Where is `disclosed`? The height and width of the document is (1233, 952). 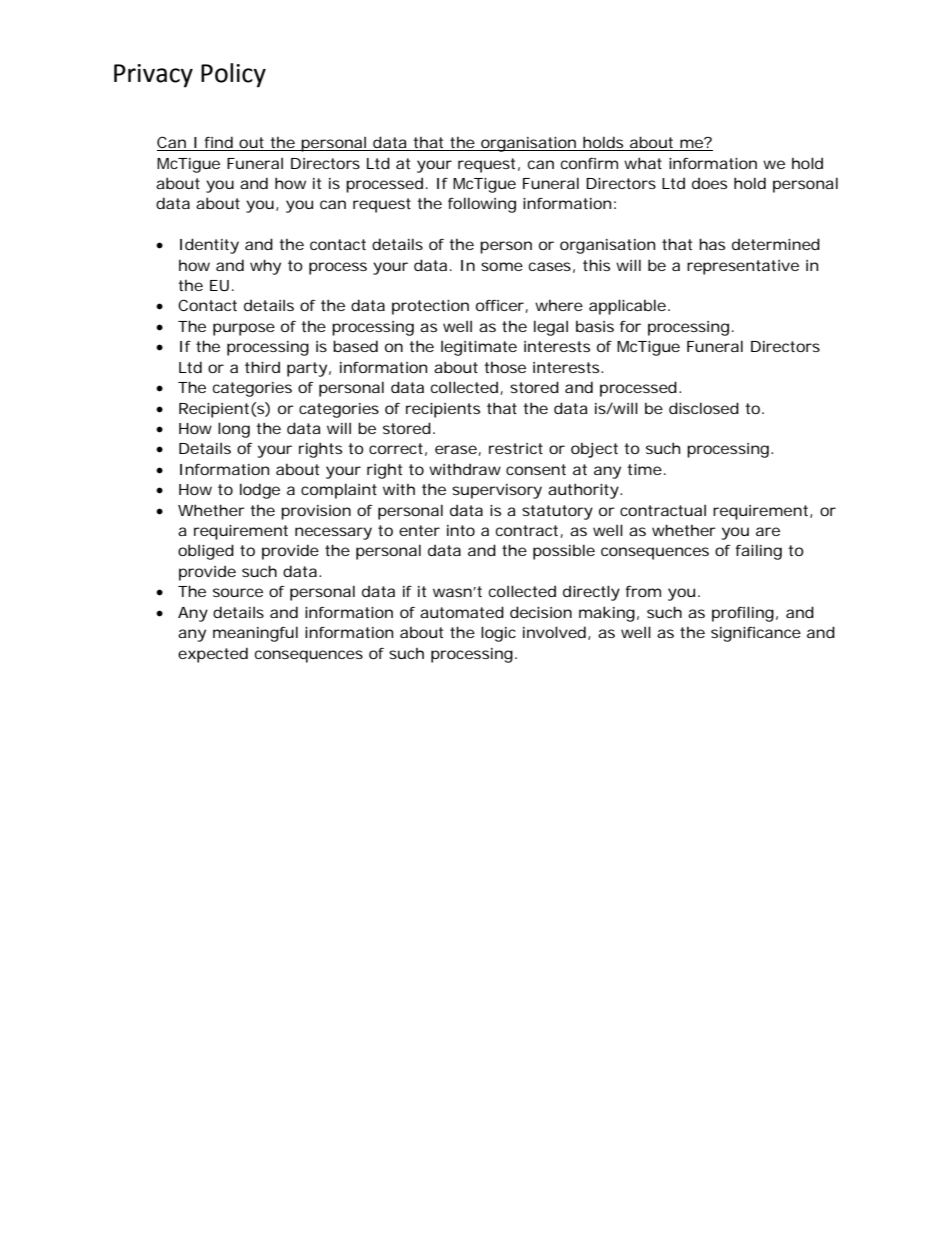 disclosed is located at coordinates (704, 408).
